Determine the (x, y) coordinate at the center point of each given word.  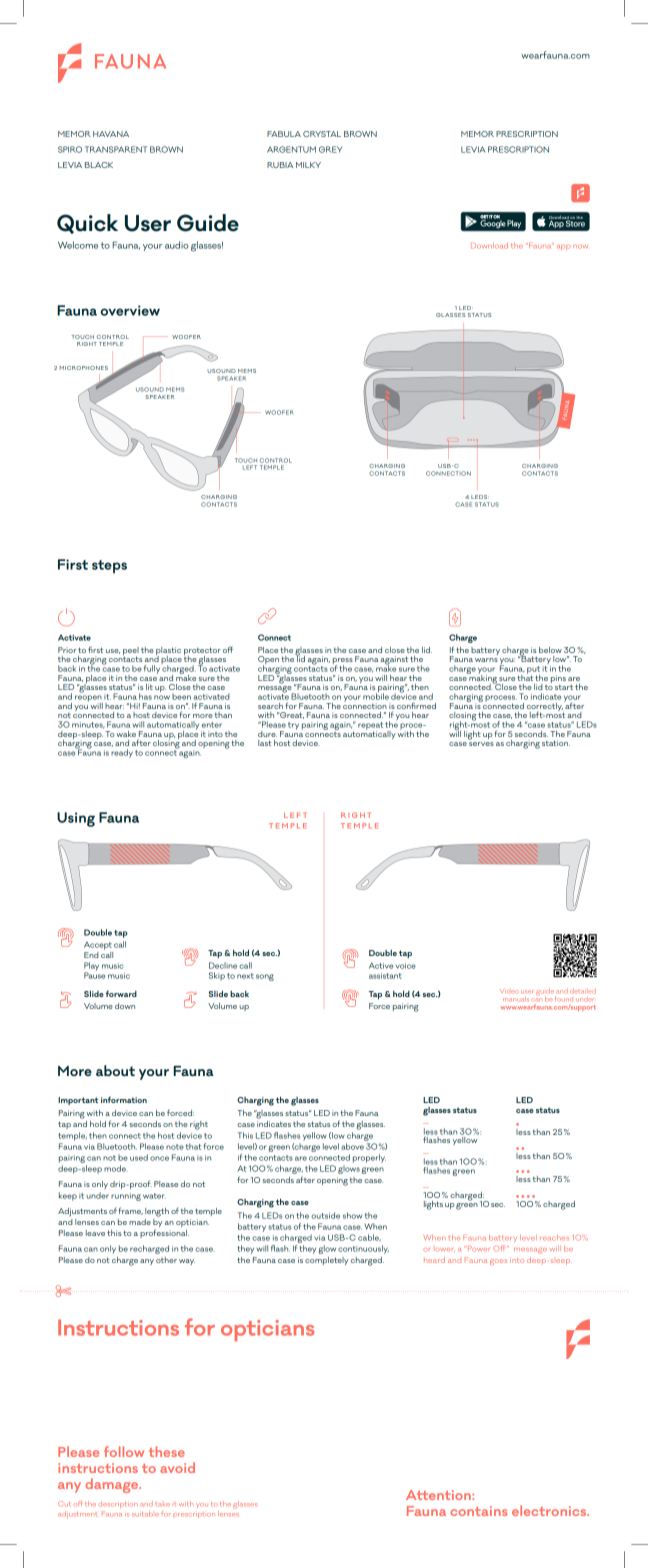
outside (325, 1215)
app (563, 247)
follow (124, 1451)
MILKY (308, 165)
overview (130, 310)
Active (381, 965)
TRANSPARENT (116, 149)
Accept (98, 946)
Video (509, 991)
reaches (554, 1238)
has (145, 696)
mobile (376, 695)
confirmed (416, 705)
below (550, 650)
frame (130, 1211)
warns (486, 660)
